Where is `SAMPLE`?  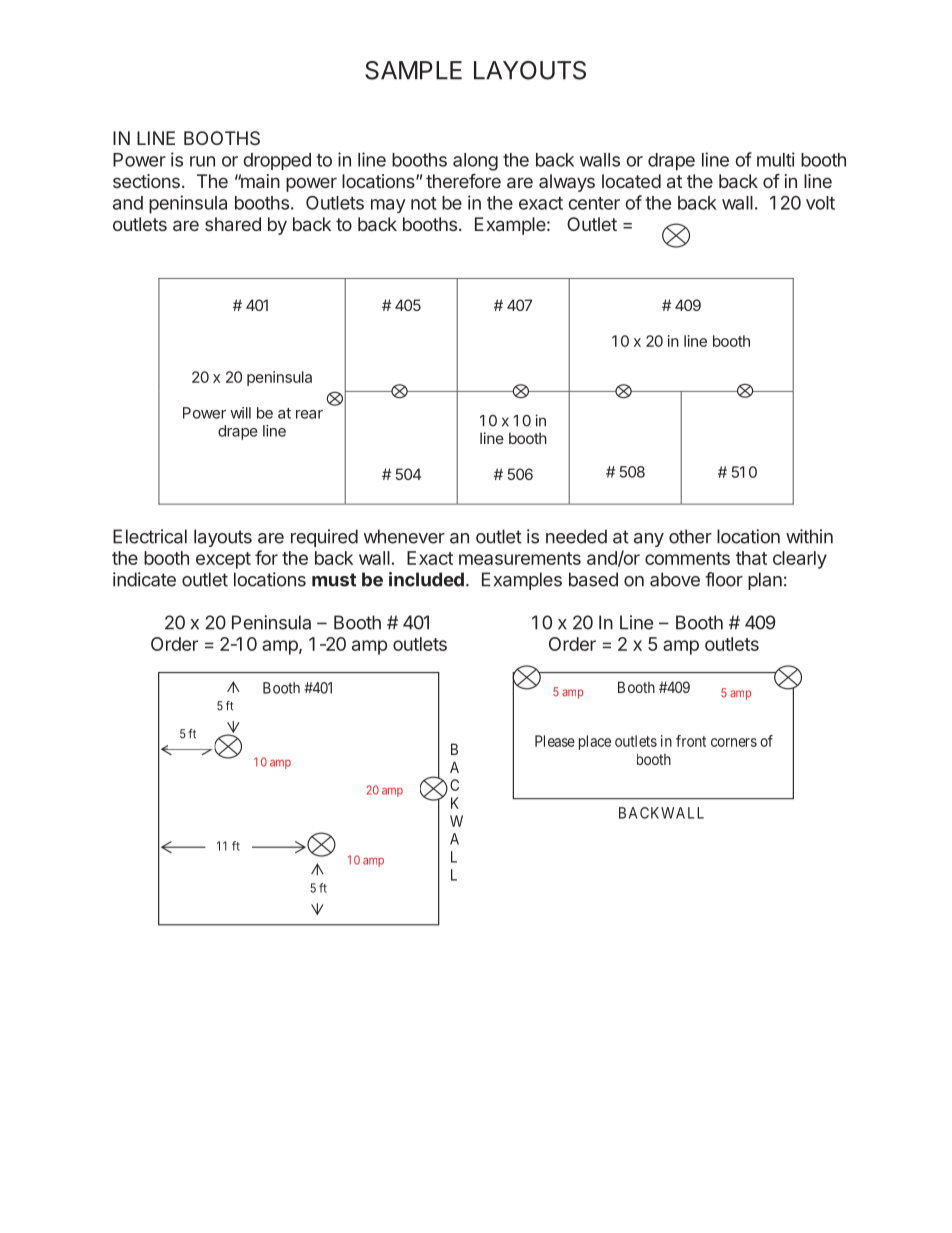
SAMPLE is located at coordinates (413, 70).
